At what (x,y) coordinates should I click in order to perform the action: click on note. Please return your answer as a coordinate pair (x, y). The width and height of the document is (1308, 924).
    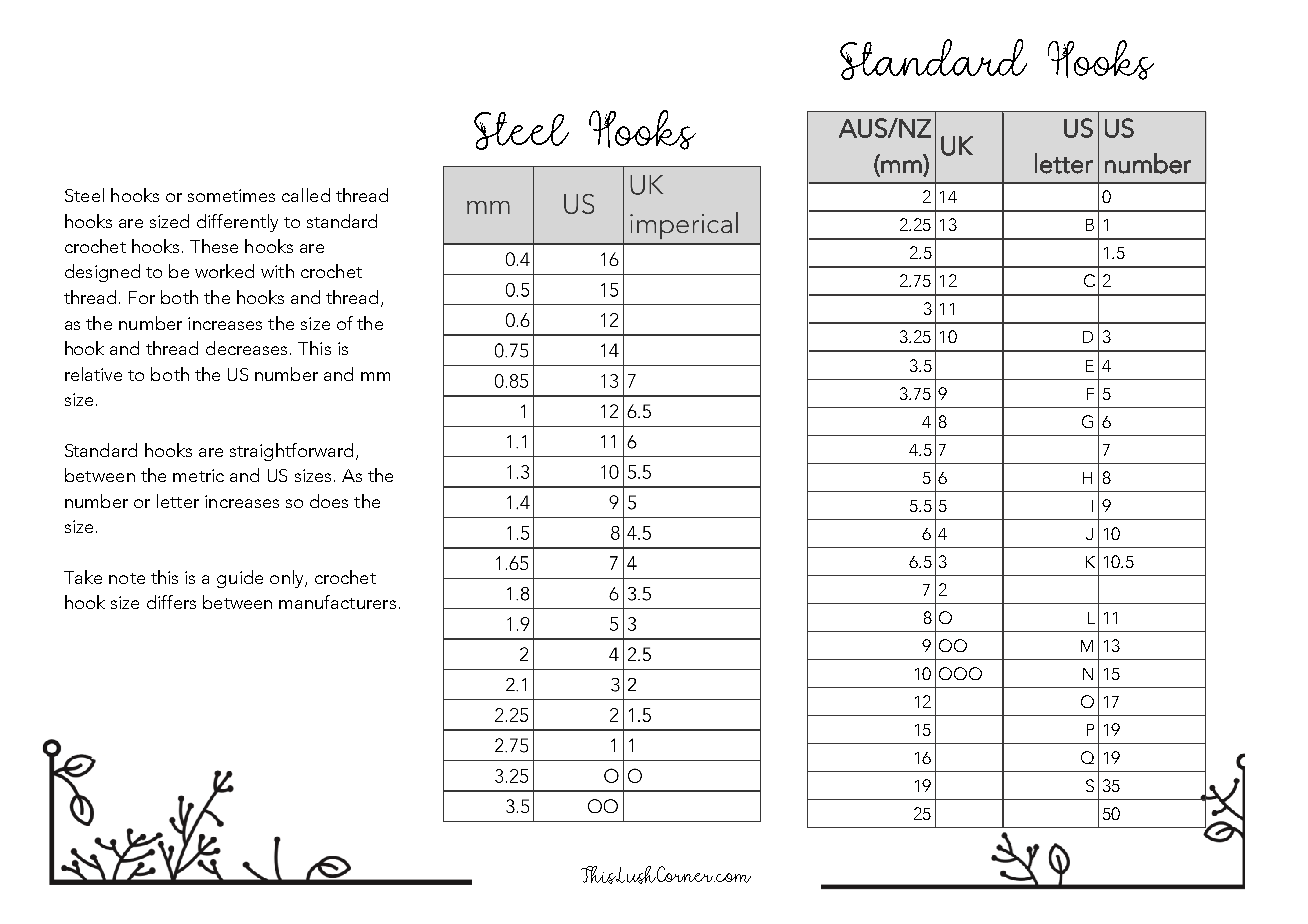
    Looking at the image, I should click on (127, 578).
